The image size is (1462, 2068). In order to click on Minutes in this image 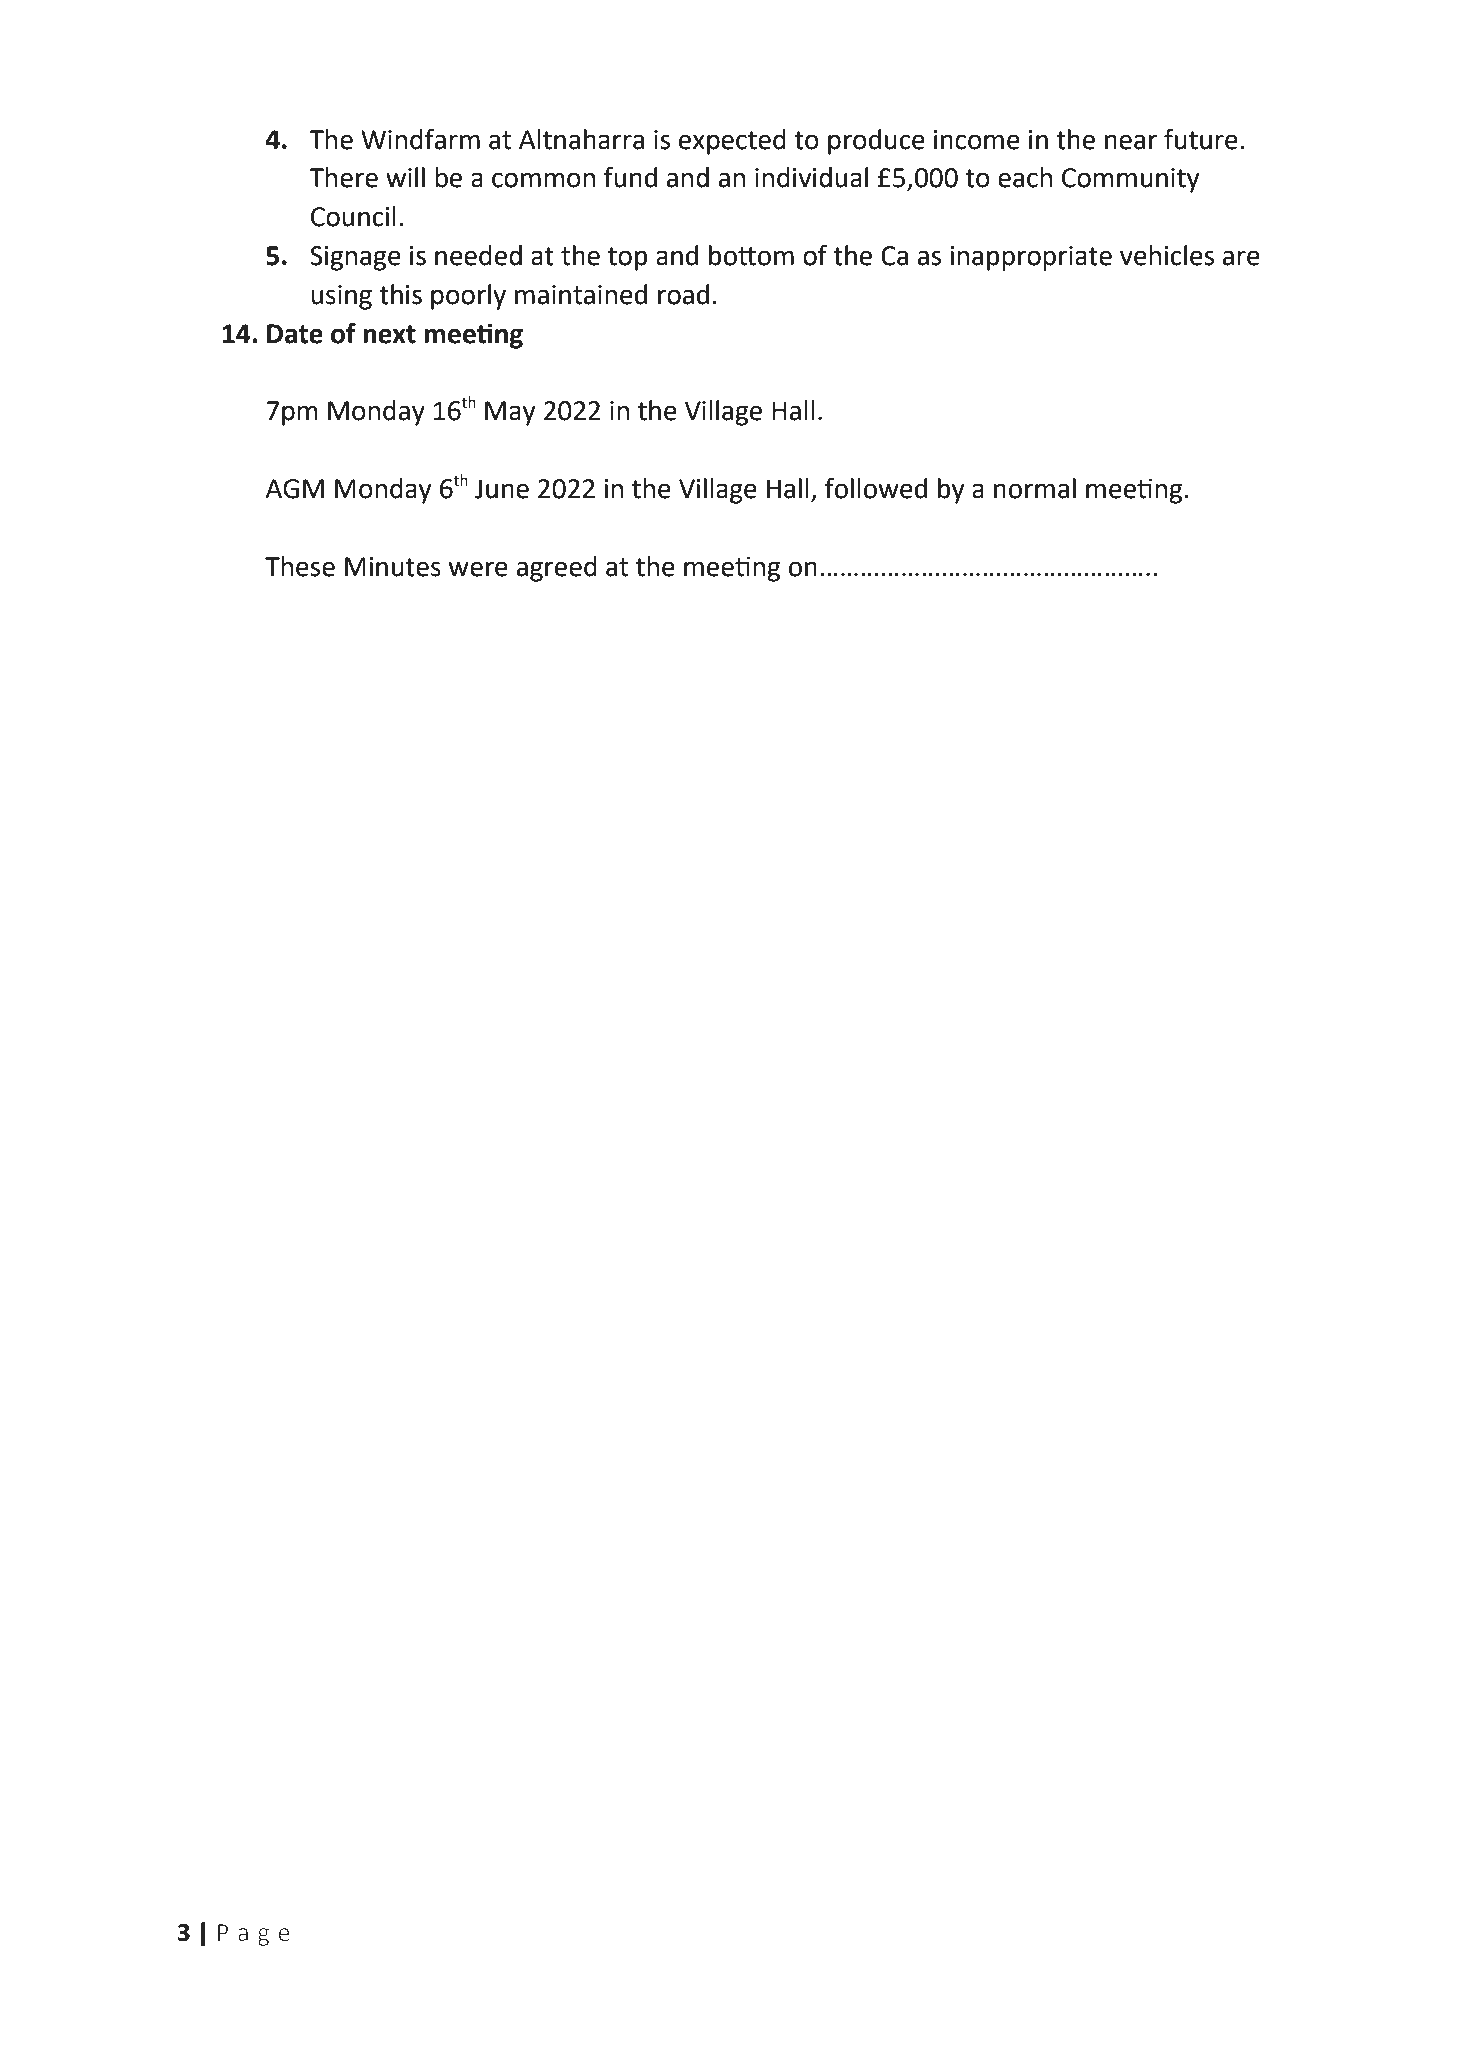, I will do `click(393, 567)`.
